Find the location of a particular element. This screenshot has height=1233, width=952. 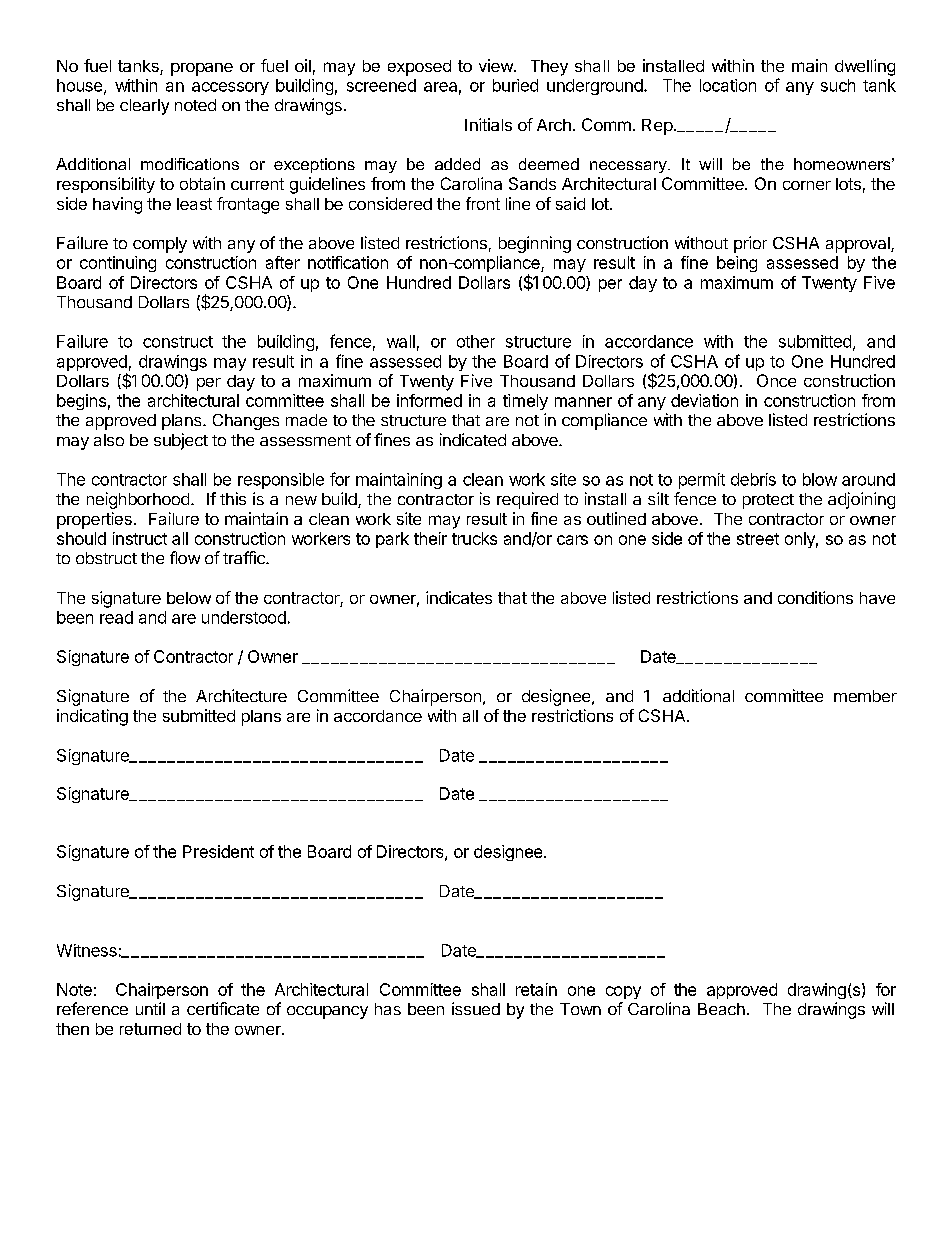

comply is located at coordinates (160, 245).
